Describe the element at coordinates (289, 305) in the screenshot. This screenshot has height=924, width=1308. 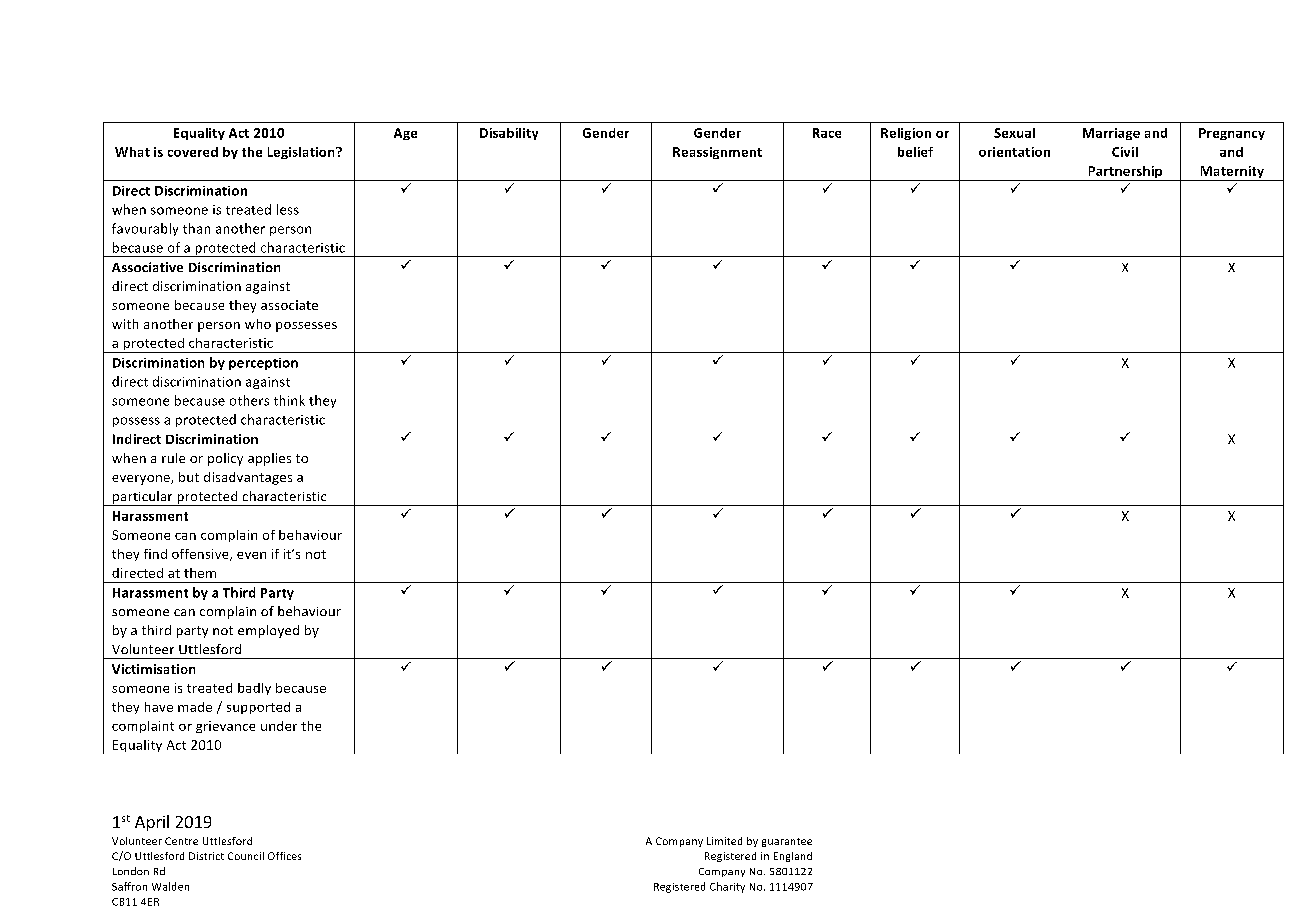
I see `associate` at that location.
